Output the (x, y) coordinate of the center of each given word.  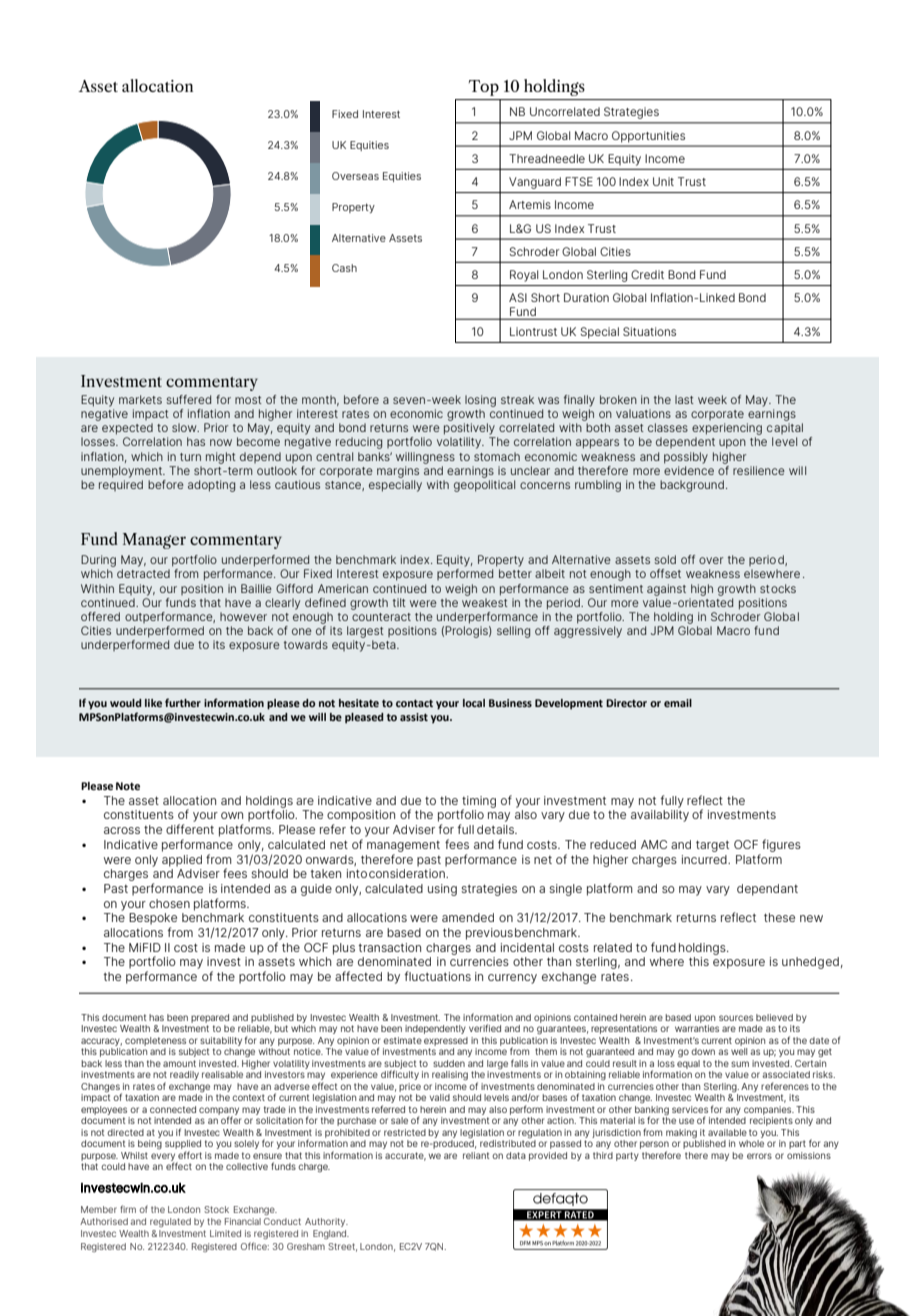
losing (480, 401)
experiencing (727, 429)
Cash (344, 268)
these (779, 917)
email (678, 703)
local (474, 703)
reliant (476, 1155)
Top (484, 88)
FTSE (579, 181)
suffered (188, 399)
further (183, 702)
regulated (170, 1222)
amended (468, 917)
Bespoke (153, 919)
